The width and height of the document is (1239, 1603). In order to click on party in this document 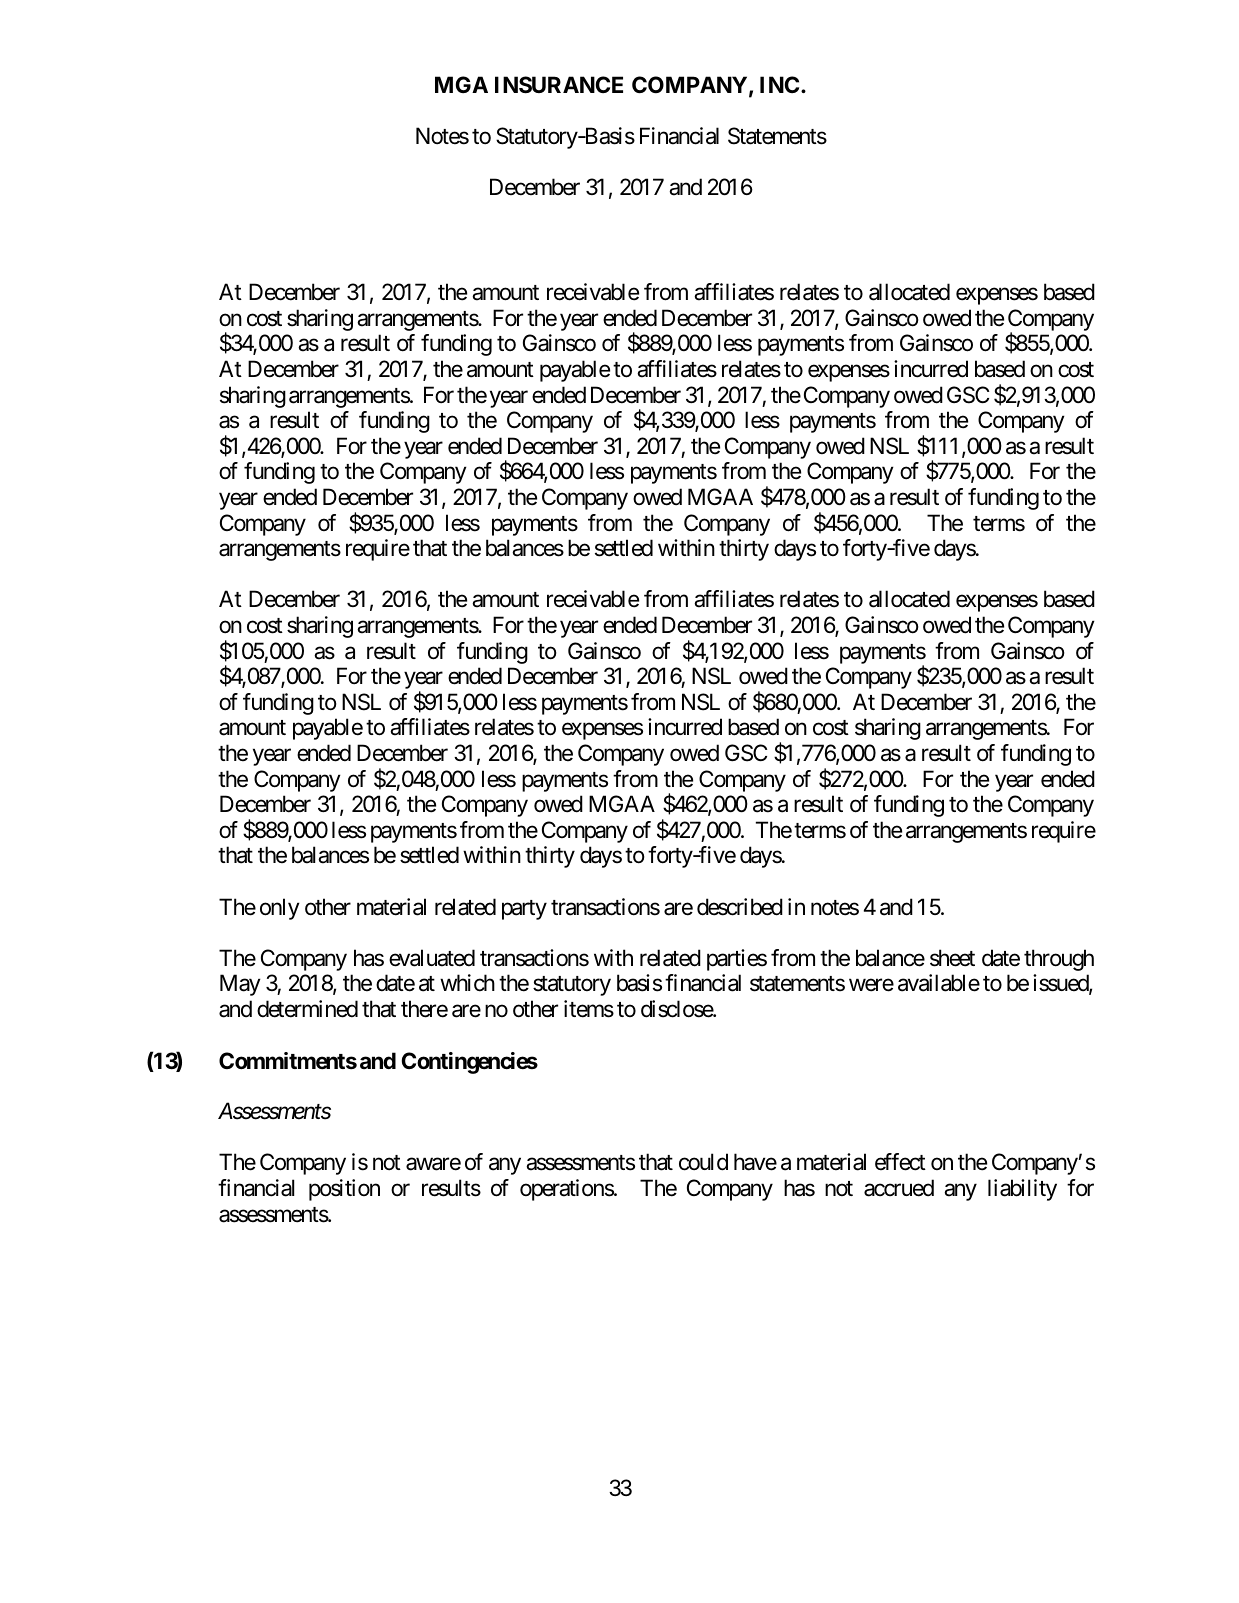, I will do `click(524, 910)`.
